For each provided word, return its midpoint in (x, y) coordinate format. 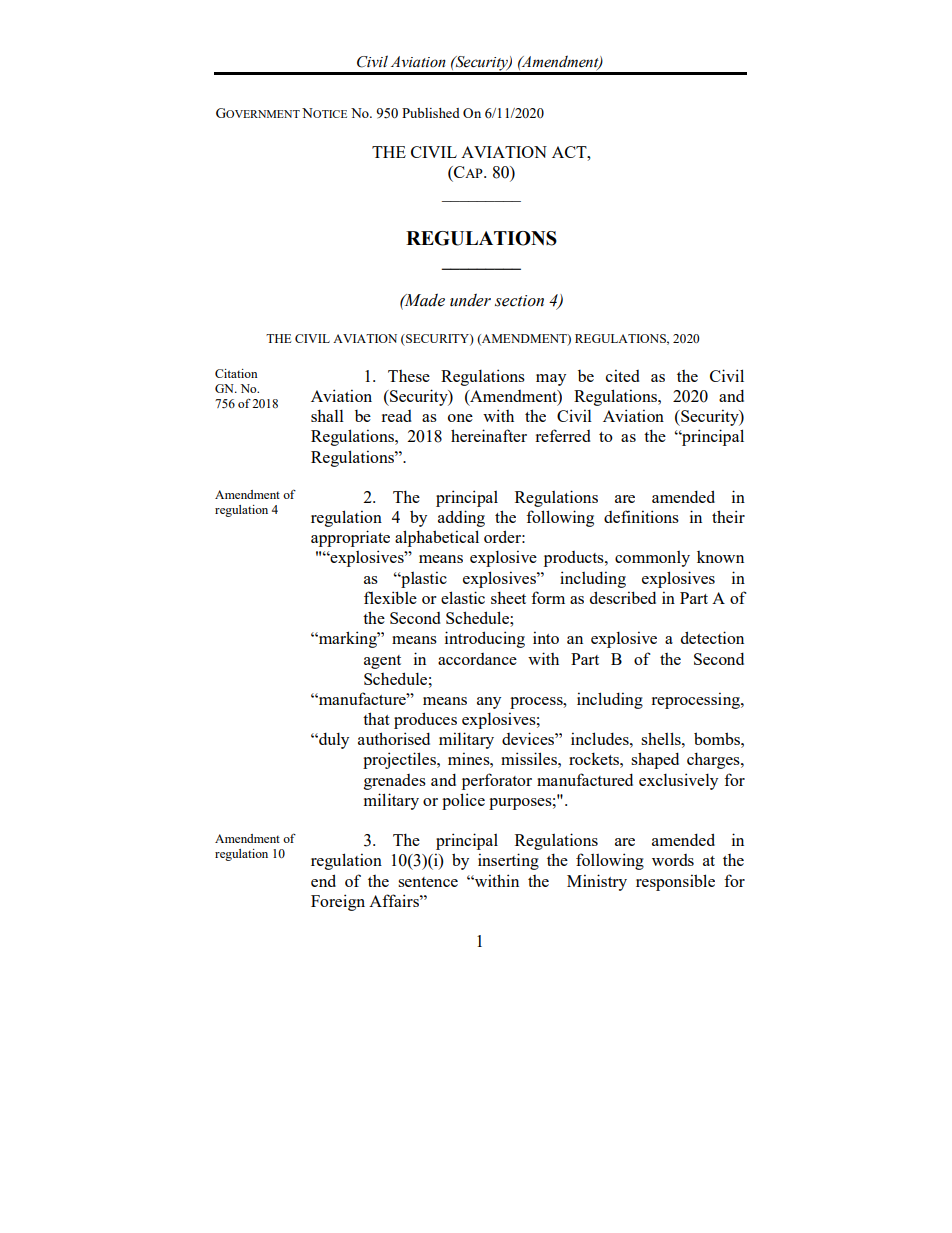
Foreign (338, 902)
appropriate (350, 538)
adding (461, 518)
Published (431, 113)
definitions (641, 516)
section (519, 301)
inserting (508, 861)
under (470, 300)
